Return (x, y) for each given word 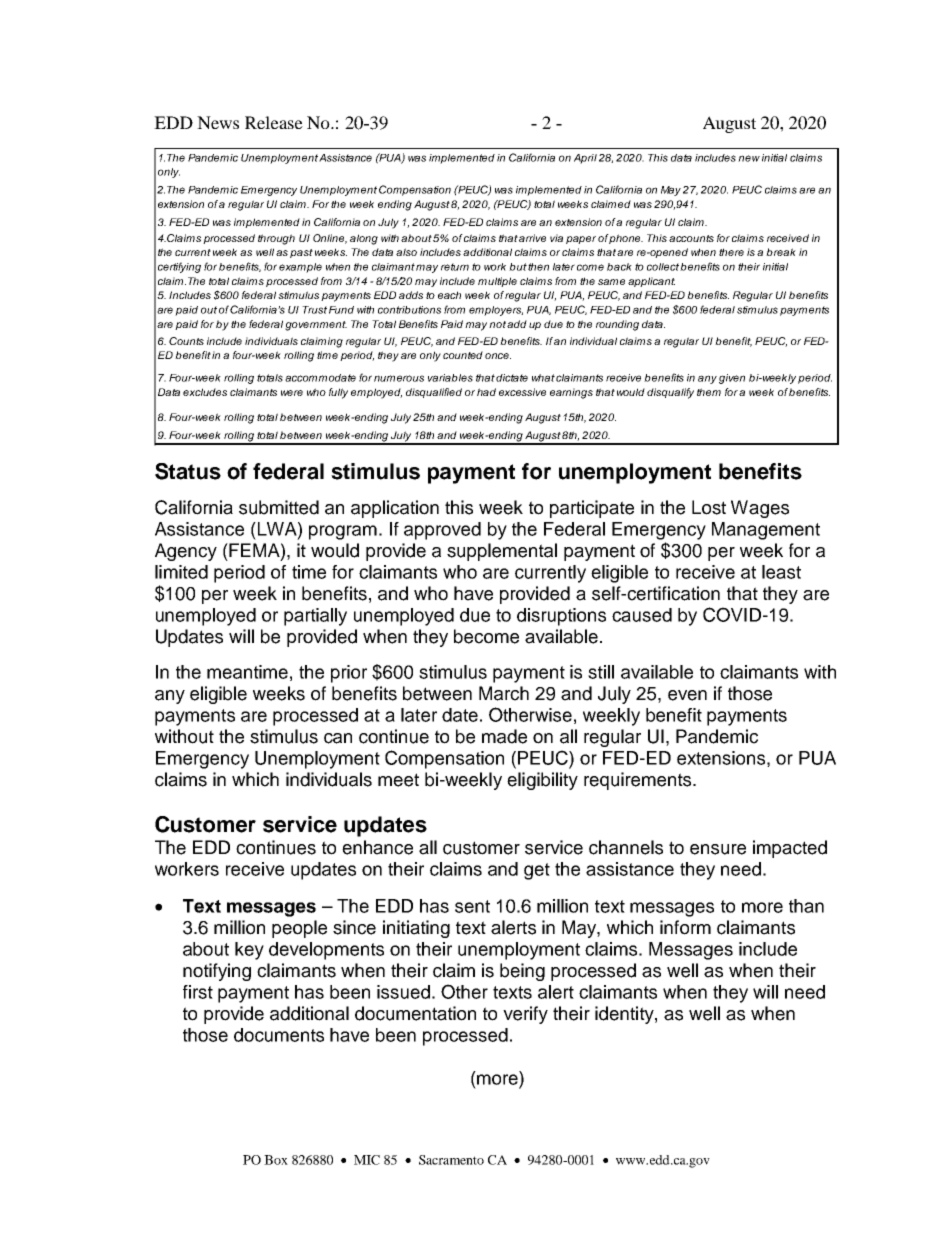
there (731, 252)
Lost (709, 507)
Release (274, 122)
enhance (377, 847)
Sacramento (451, 1160)
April (585, 159)
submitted (279, 507)
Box (276, 1160)
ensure (718, 849)
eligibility (542, 781)
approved (442, 531)
